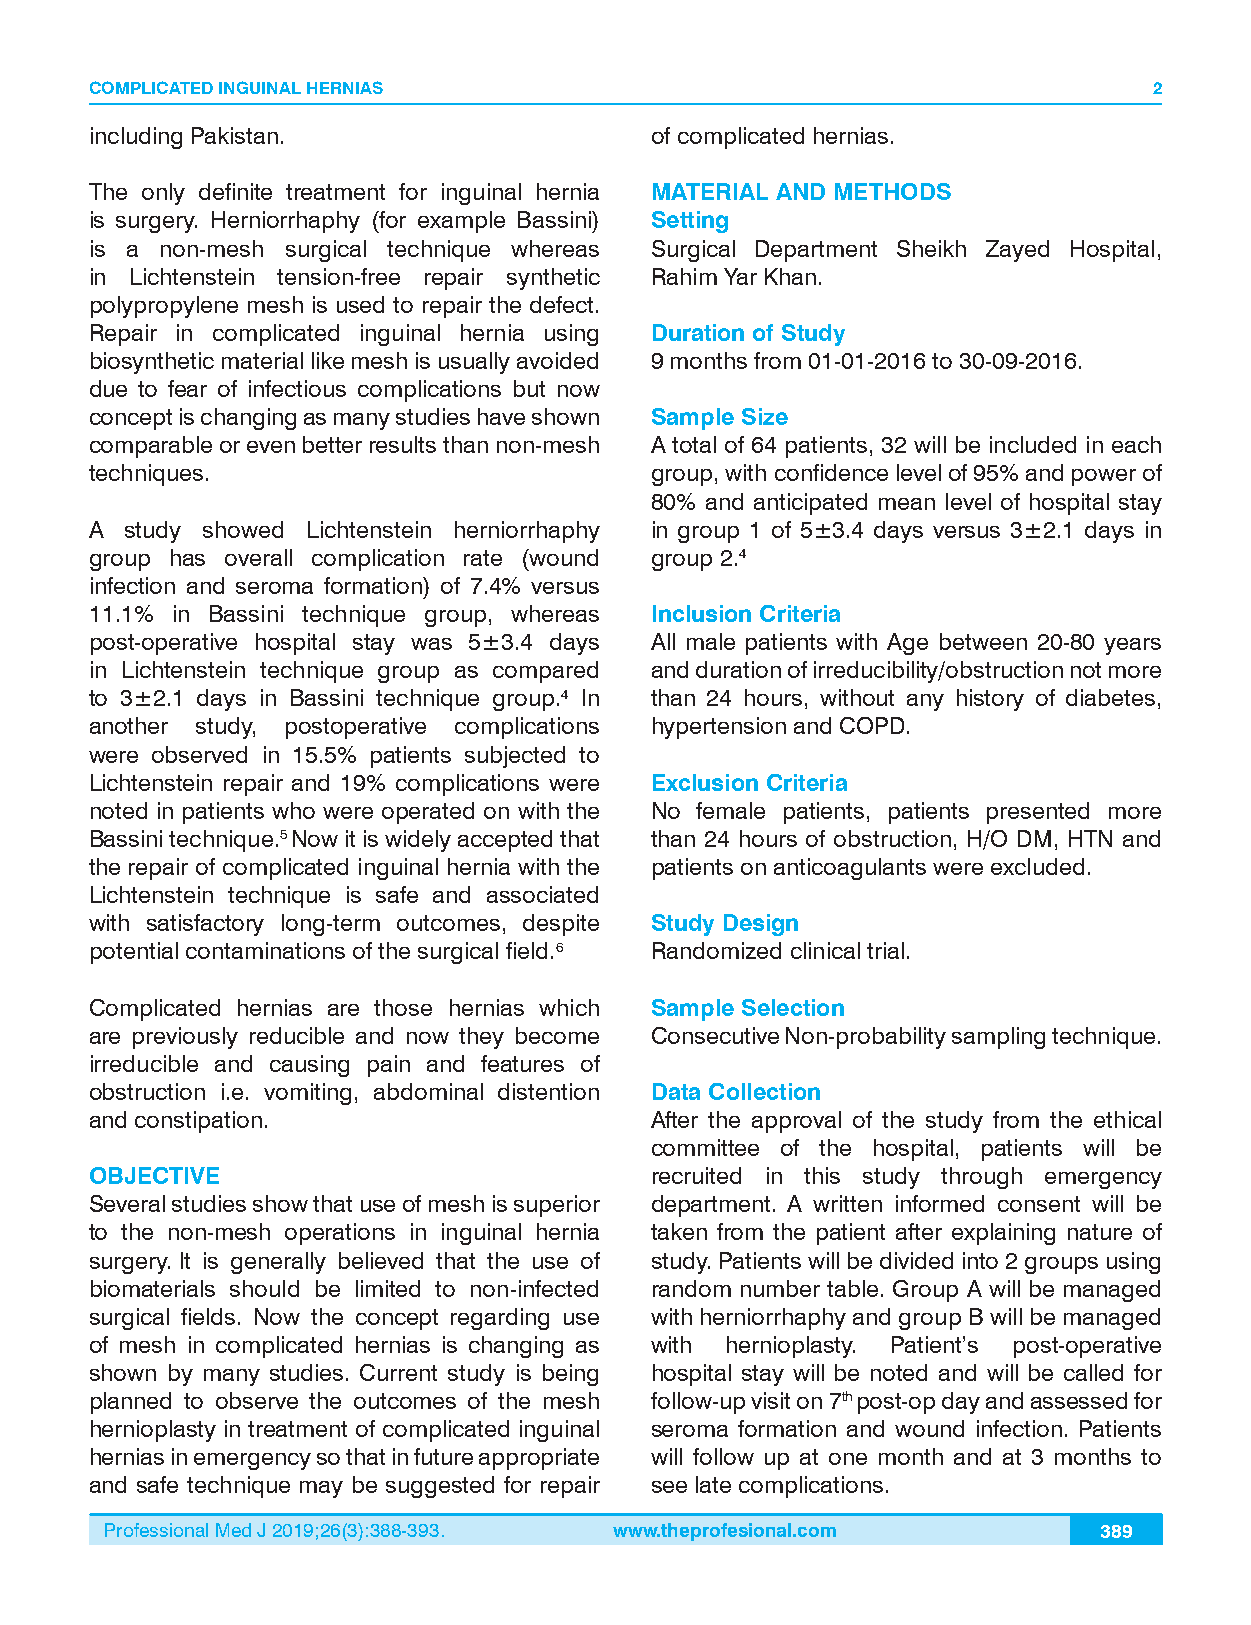  What do you see at coordinates (1038, 813) in the screenshot?
I see `presented` at bounding box center [1038, 813].
